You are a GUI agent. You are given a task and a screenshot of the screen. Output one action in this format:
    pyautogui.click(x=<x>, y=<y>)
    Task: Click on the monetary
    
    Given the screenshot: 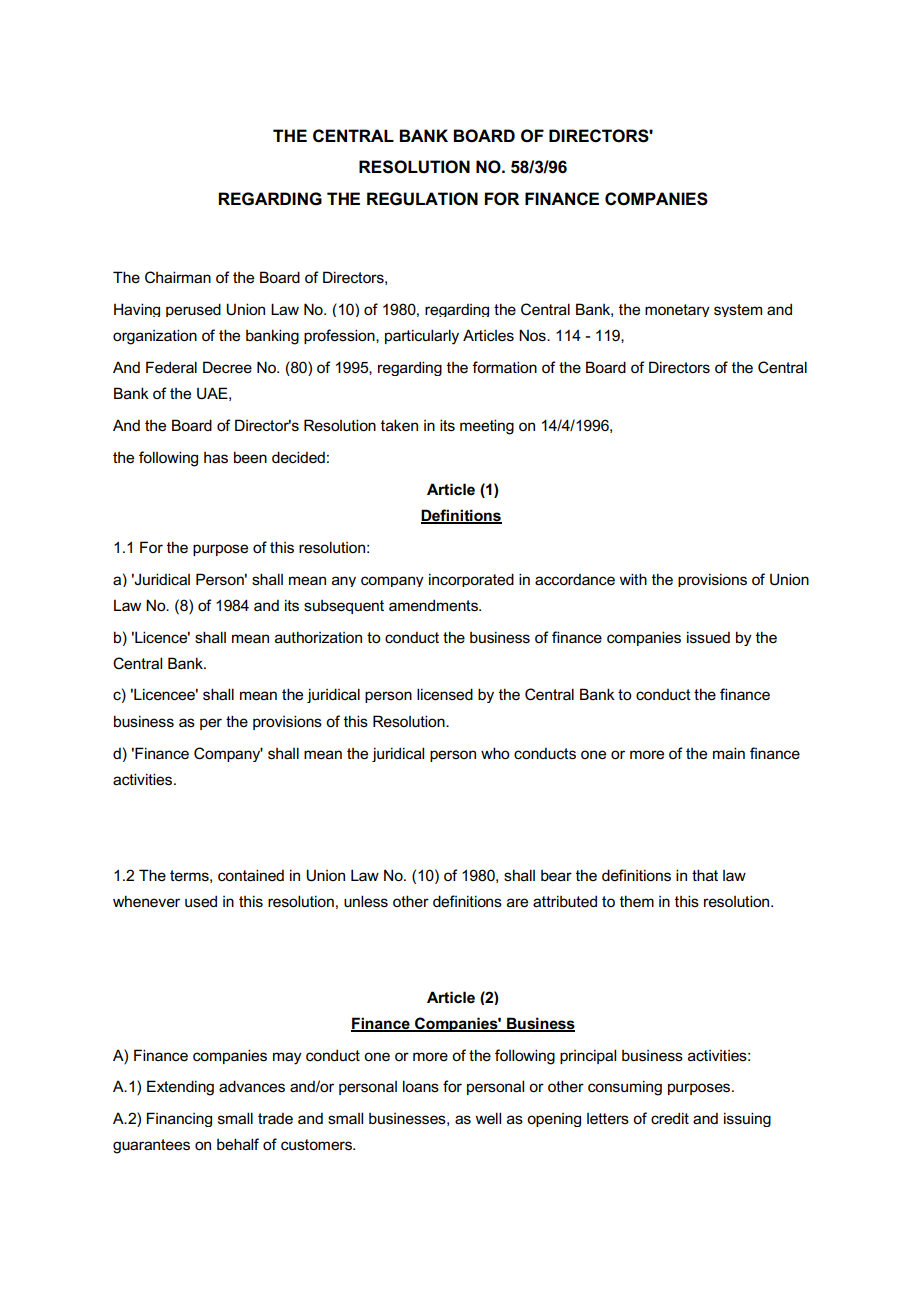 What is the action you would take?
    pyautogui.click(x=677, y=310)
